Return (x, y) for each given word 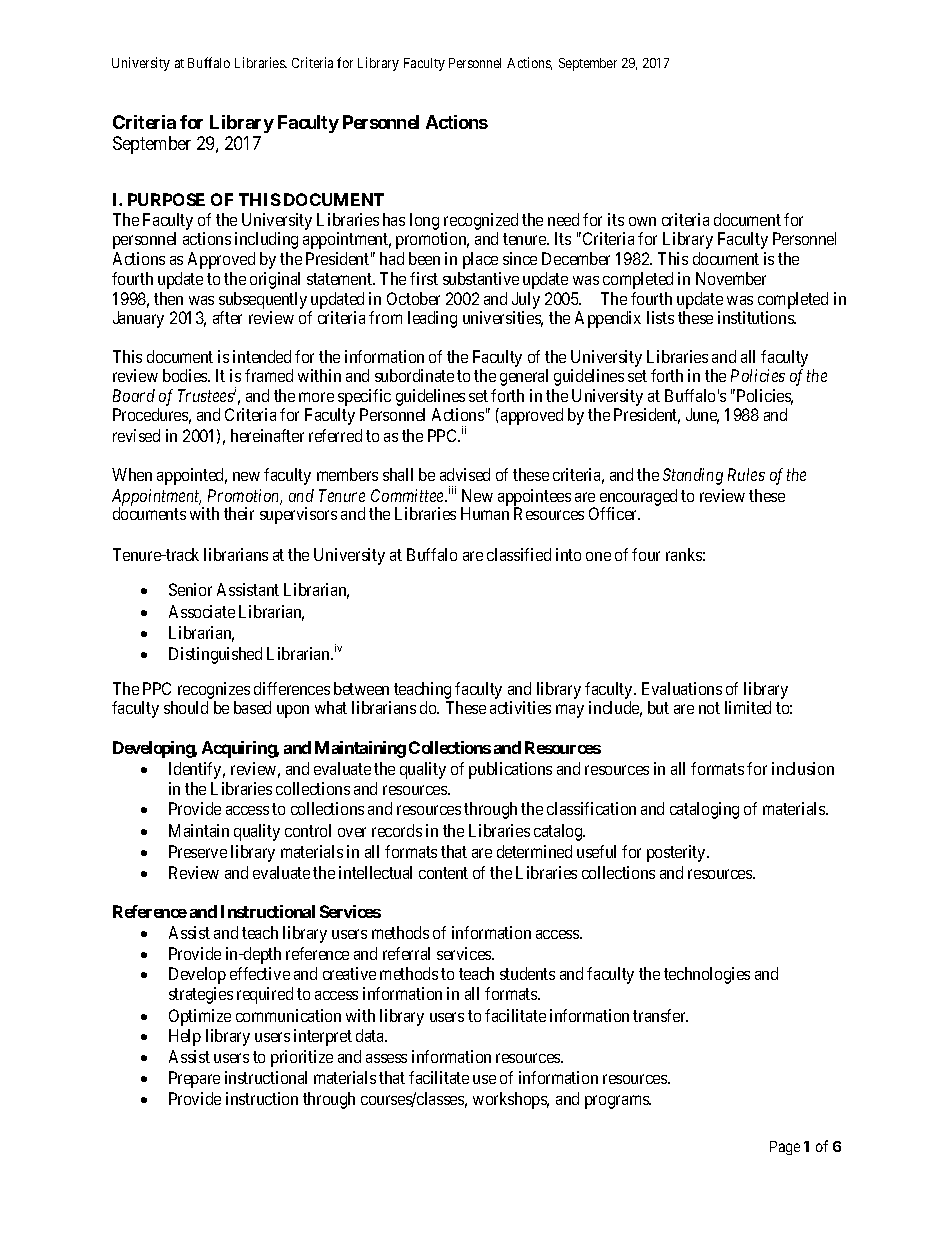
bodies (186, 375)
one (598, 556)
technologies (707, 975)
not (709, 708)
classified (519, 554)
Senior (190, 589)
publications (510, 770)
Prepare (194, 1079)
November (731, 278)
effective (260, 973)
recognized (481, 221)
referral (406, 953)
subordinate (414, 375)
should (186, 707)
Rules (746, 474)
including (266, 240)
